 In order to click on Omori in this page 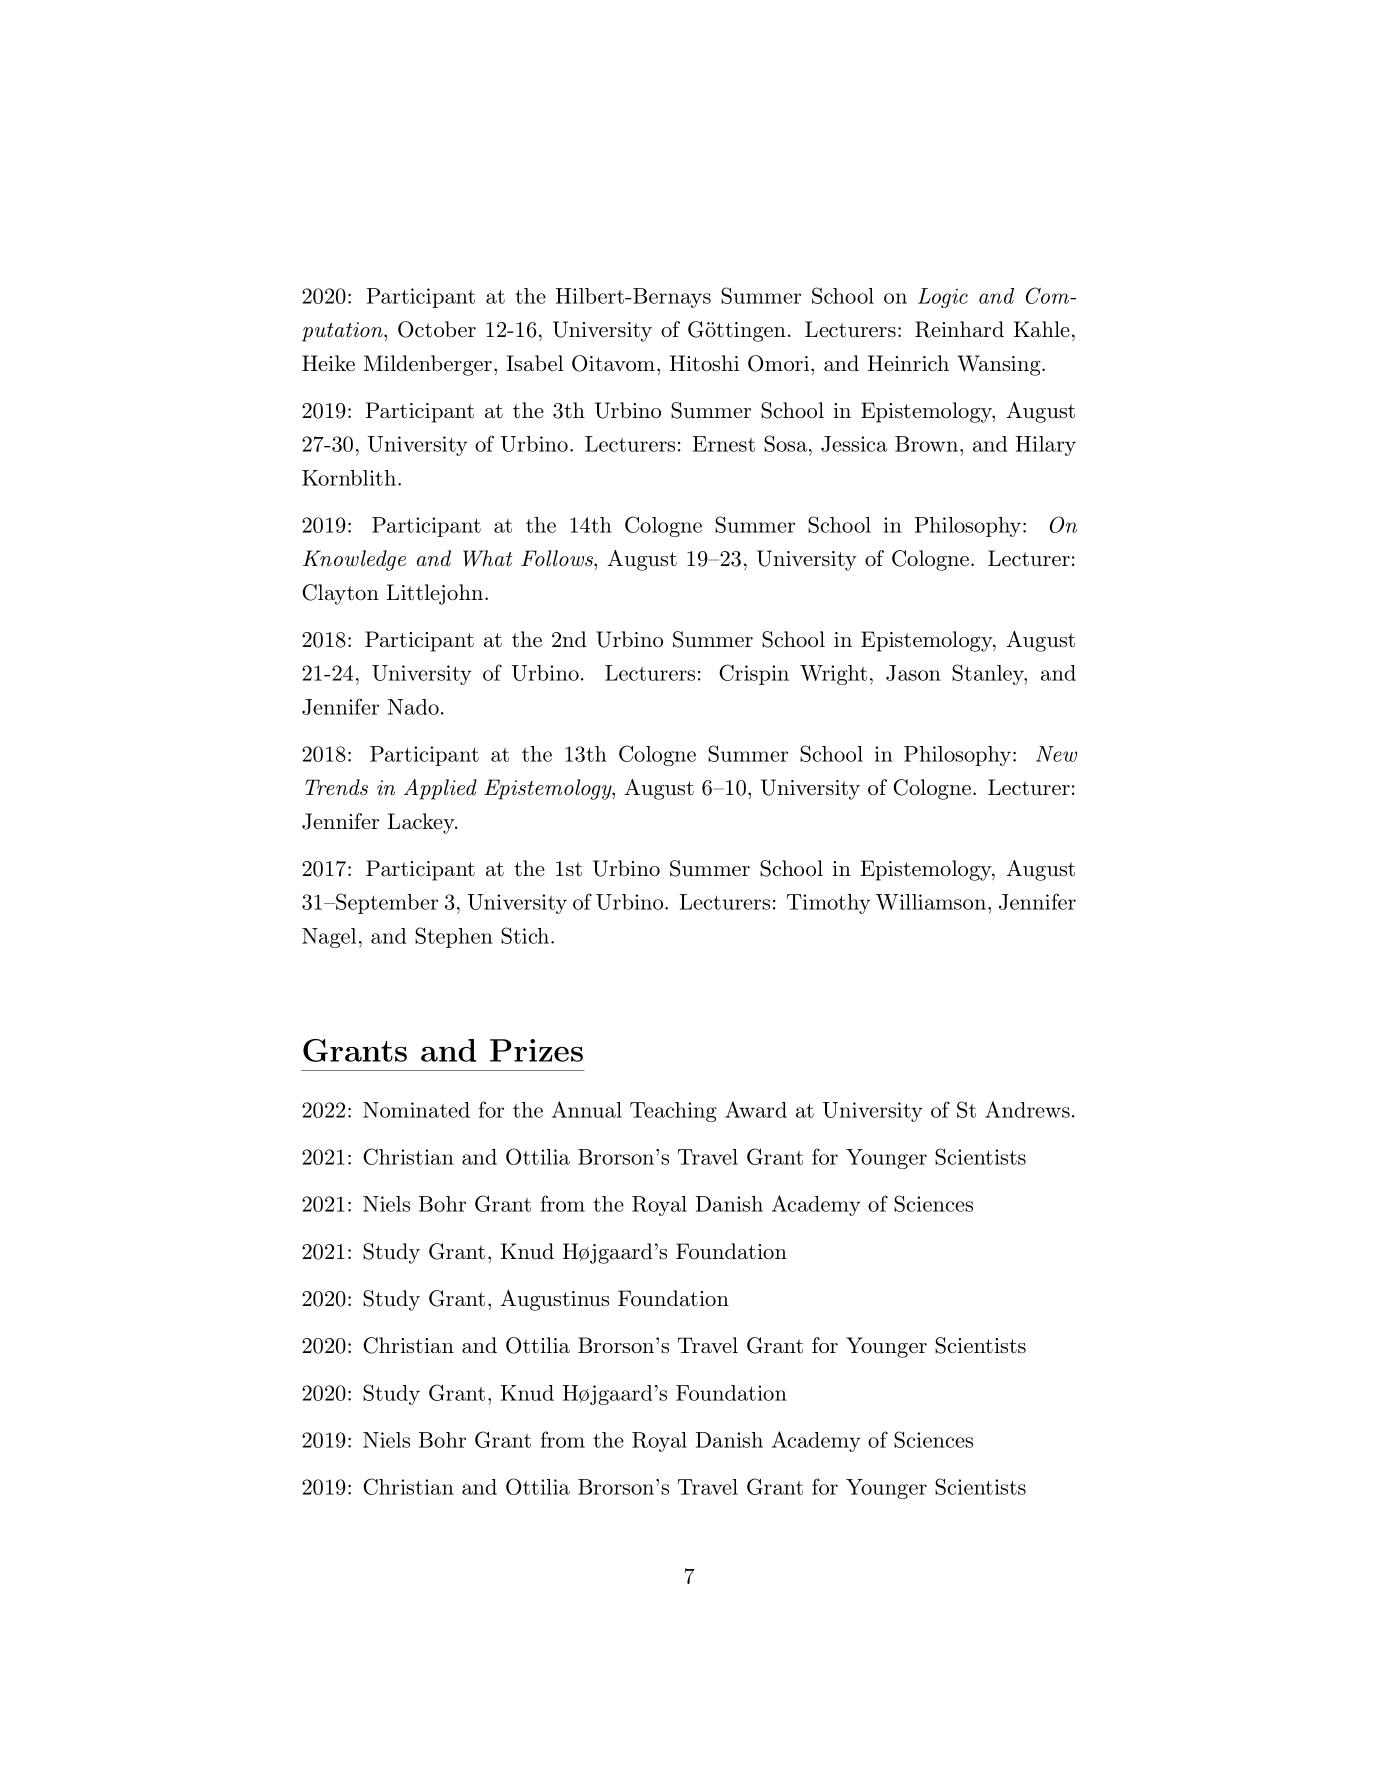, I will do `click(778, 363)`.
